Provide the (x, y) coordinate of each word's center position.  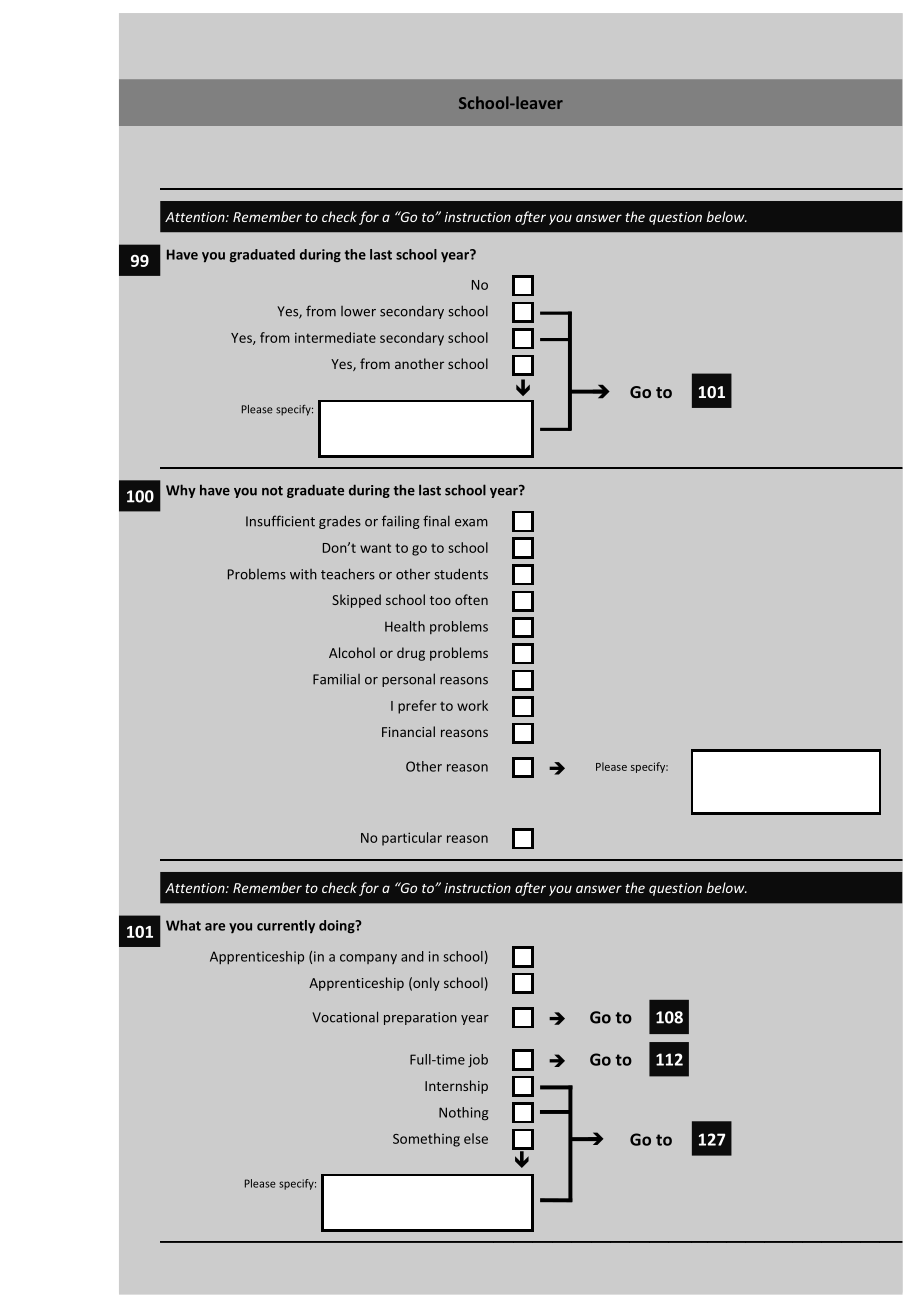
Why (181, 491)
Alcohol (352, 652)
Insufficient (280, 521)
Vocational (345, 1017)
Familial (336, 679)
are (215, 927)
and (412, 956)
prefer (417, 707)
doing (338, 926)
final (436, 521)
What (183, 925)
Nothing (463, 1113)
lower (358, 311)
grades (340, 522)
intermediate (335, 337)
